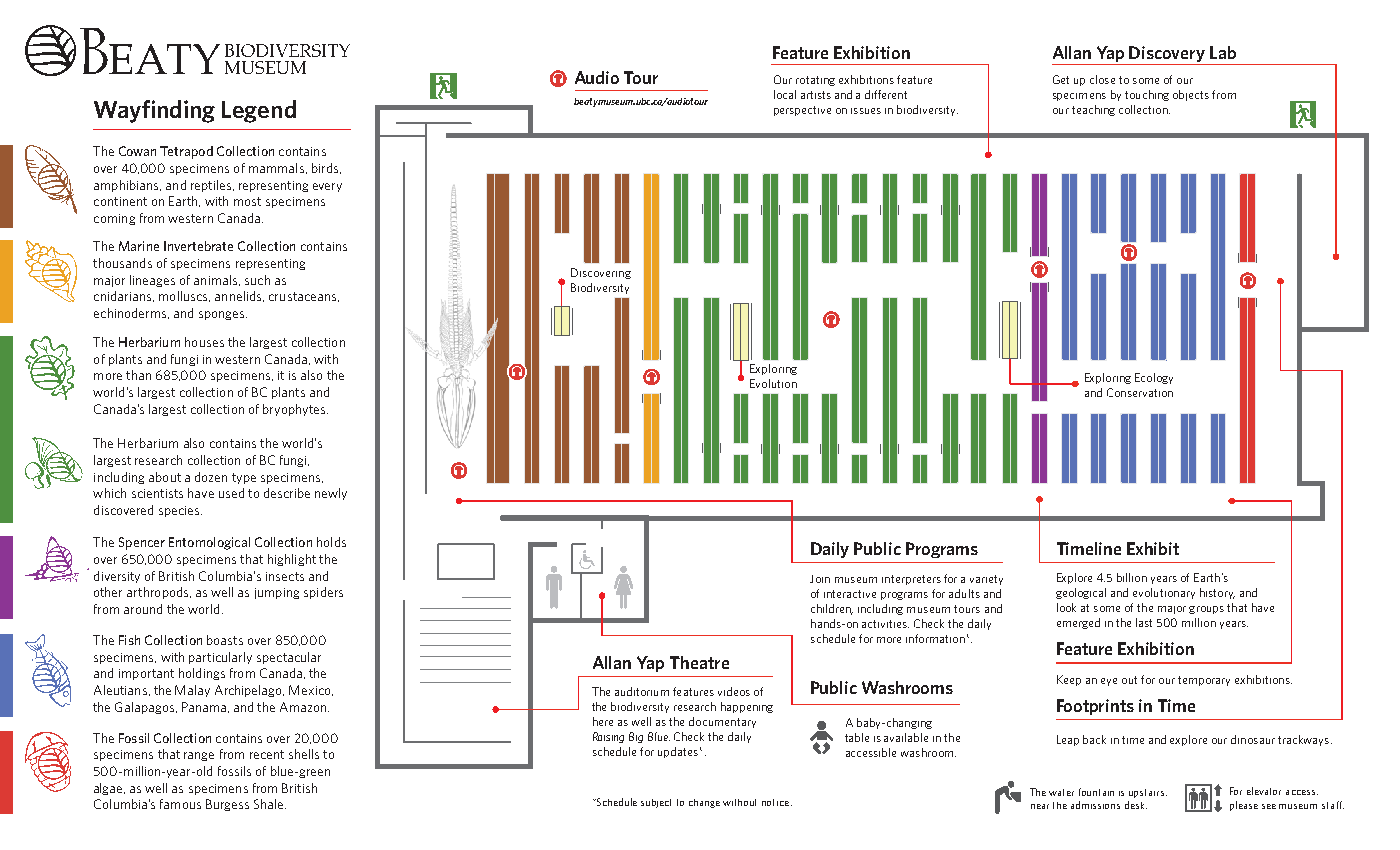 Image resolution: width=1400 pixels, height=850 pixels. Describe the element at coordinates (277, 593) in the image. I see `jumping` at that location.
